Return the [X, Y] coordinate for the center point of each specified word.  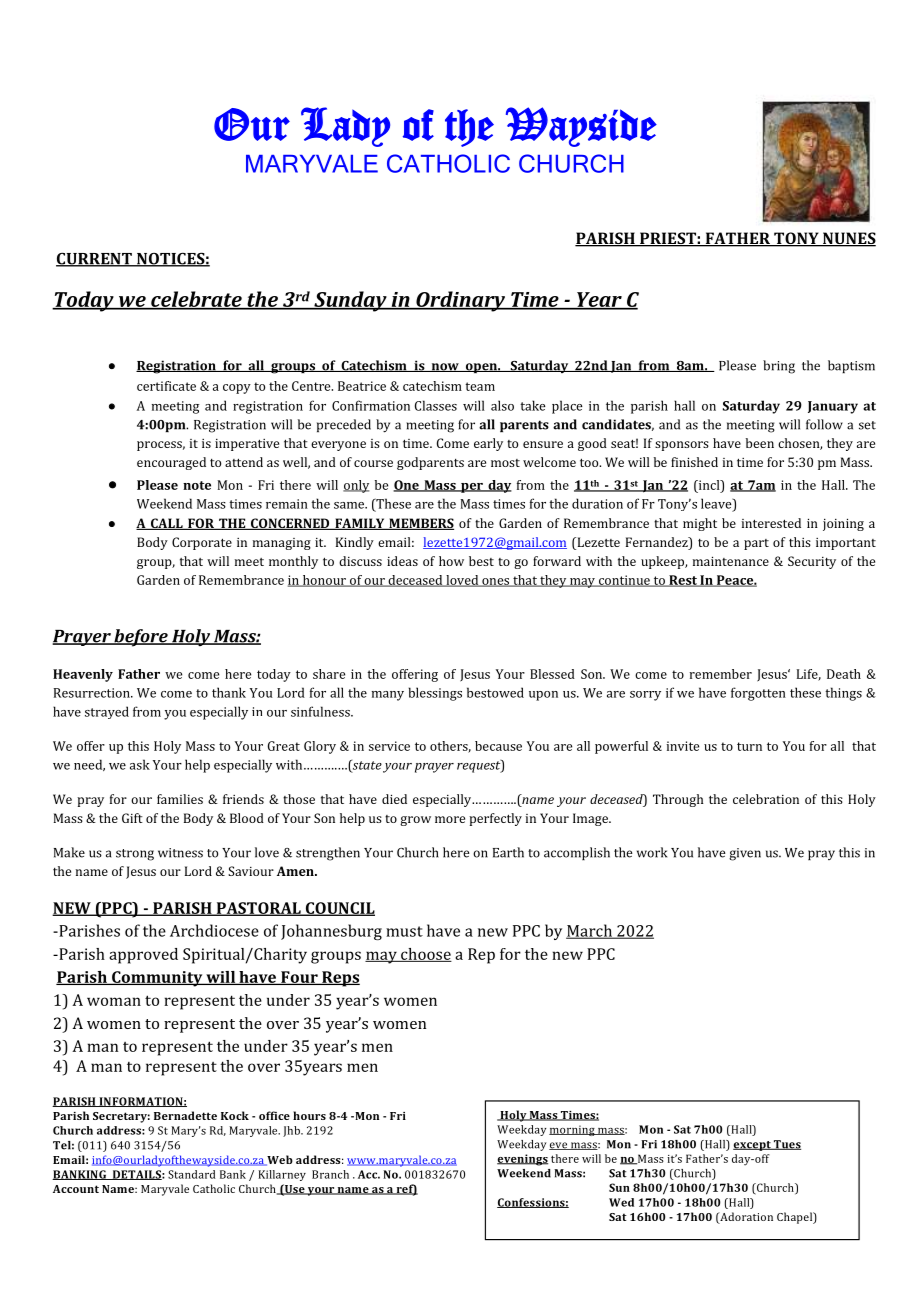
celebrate [196, 300]
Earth [508, 852]
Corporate [202, 543]
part [756, 544]
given [745, 854]
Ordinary [460, 301]
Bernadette [185, 1115]
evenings [522, 1160]
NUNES [848, 239]
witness [180, 853]
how [451, 561]
